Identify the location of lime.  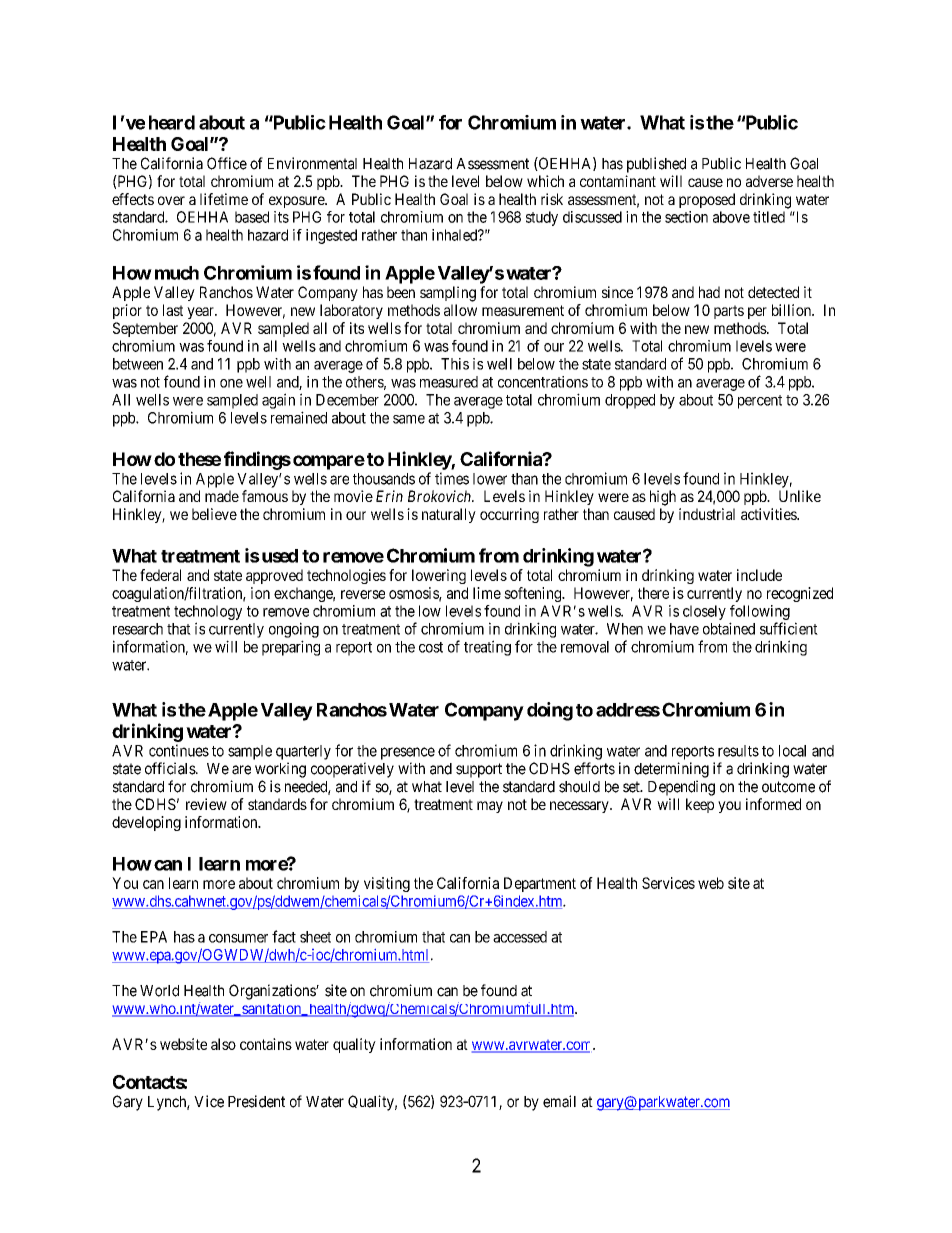
(487, 593).
